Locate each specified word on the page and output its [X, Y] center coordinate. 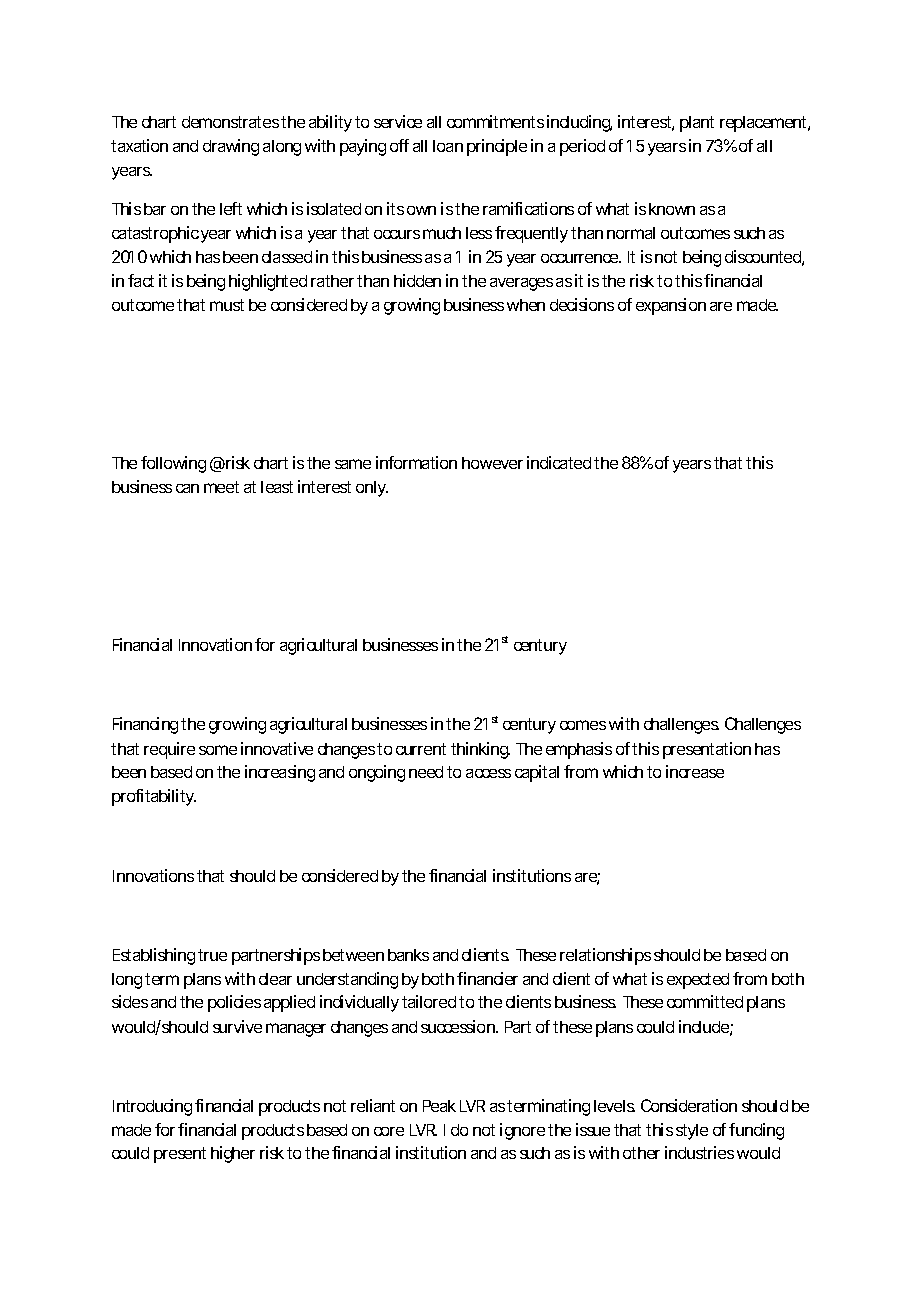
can [187, 488]
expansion [671, 306]
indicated [559, 462]
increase [695, 771]
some [218, 750]
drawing [231, 147]
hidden [417, 280]
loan [448, 146]
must [227, 305]
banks [408, 955]
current [421, 749]
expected [698, 981]
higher [233, 1154]
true [212, 955]
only [371, 489]
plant [697, 124]
